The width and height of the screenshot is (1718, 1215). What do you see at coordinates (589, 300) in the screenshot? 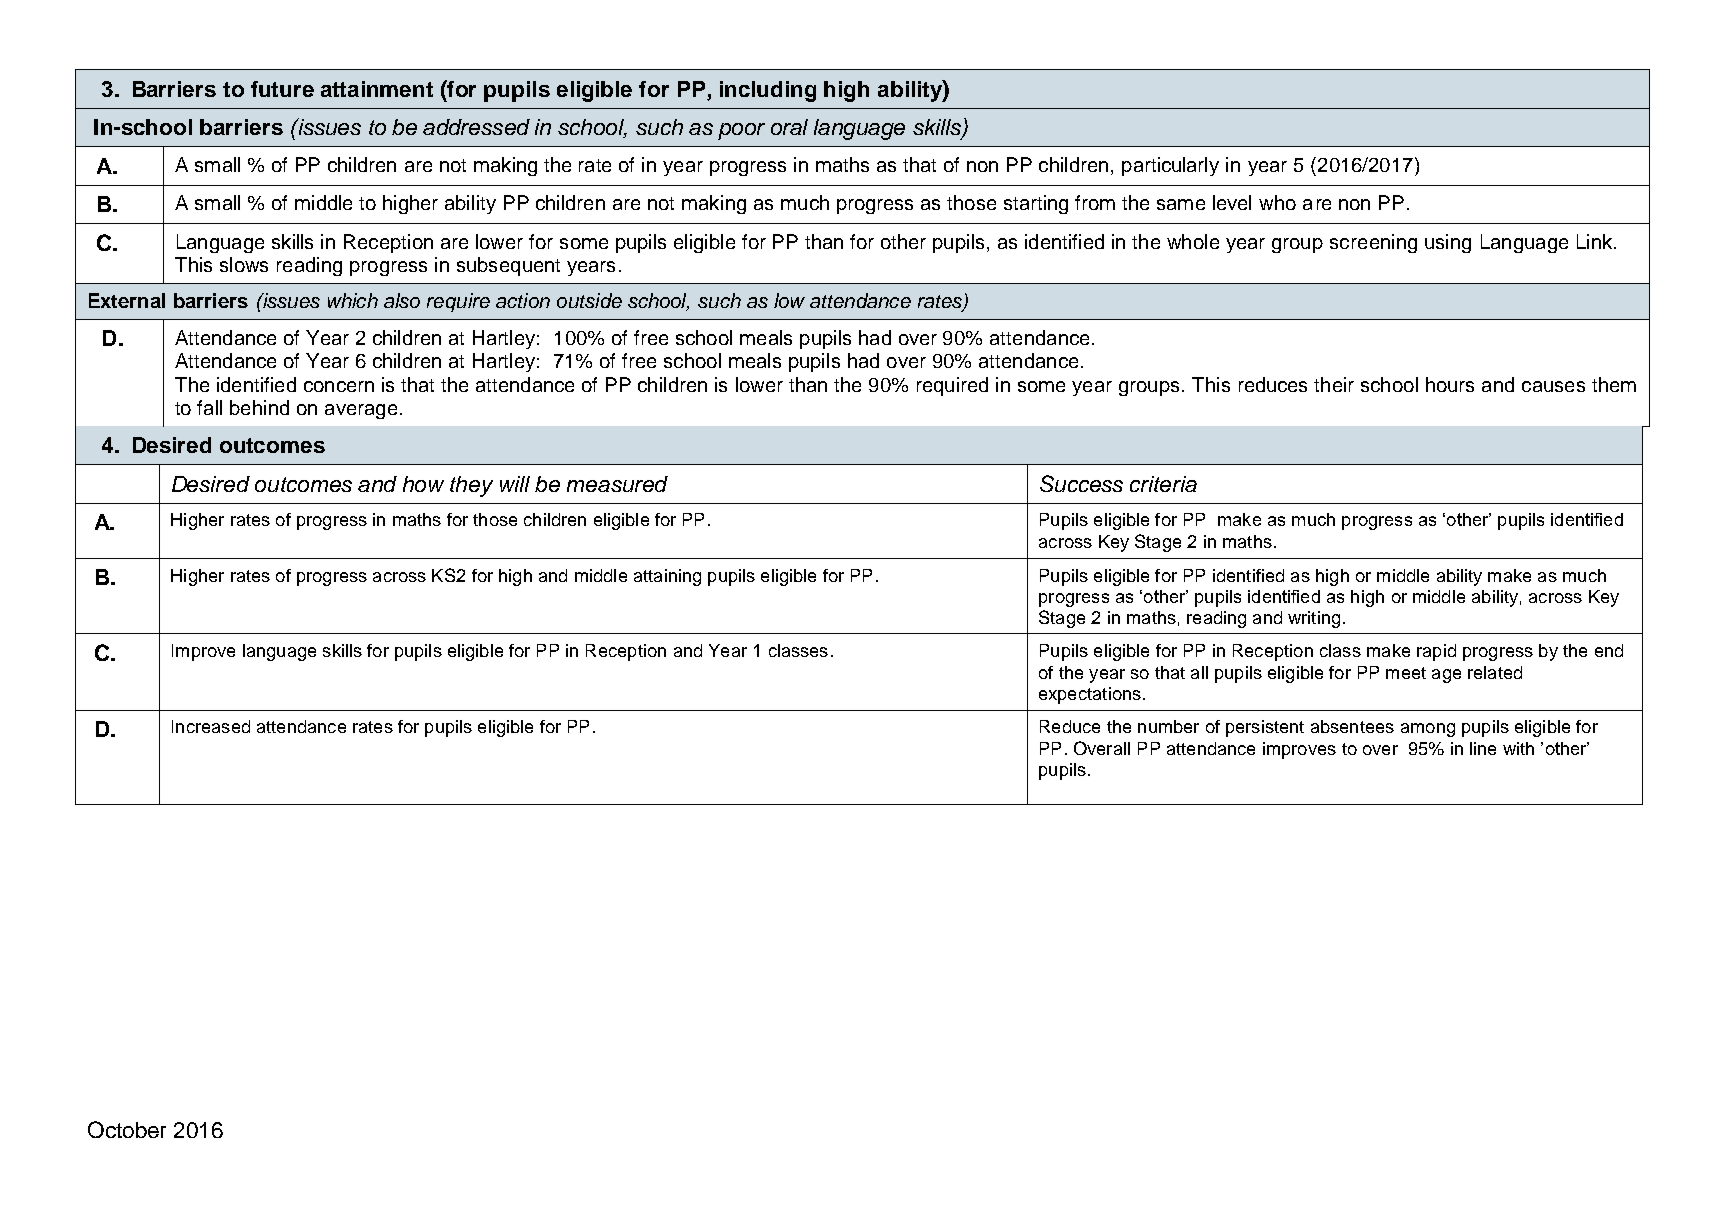
I see `outside` at bounding box center [589, 300].
